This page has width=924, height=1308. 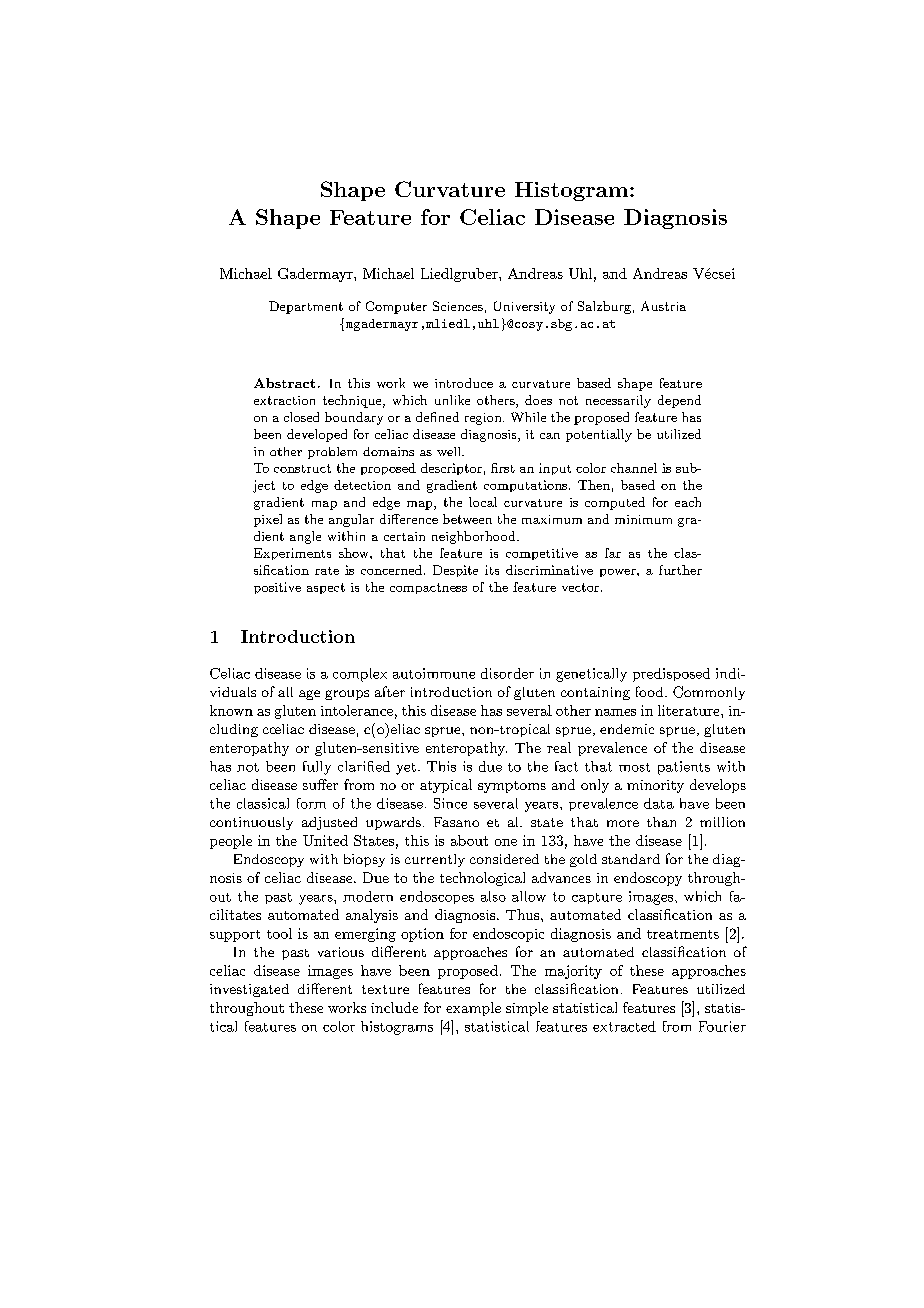 I want to click on pixel, so click(x=268, y=520).
